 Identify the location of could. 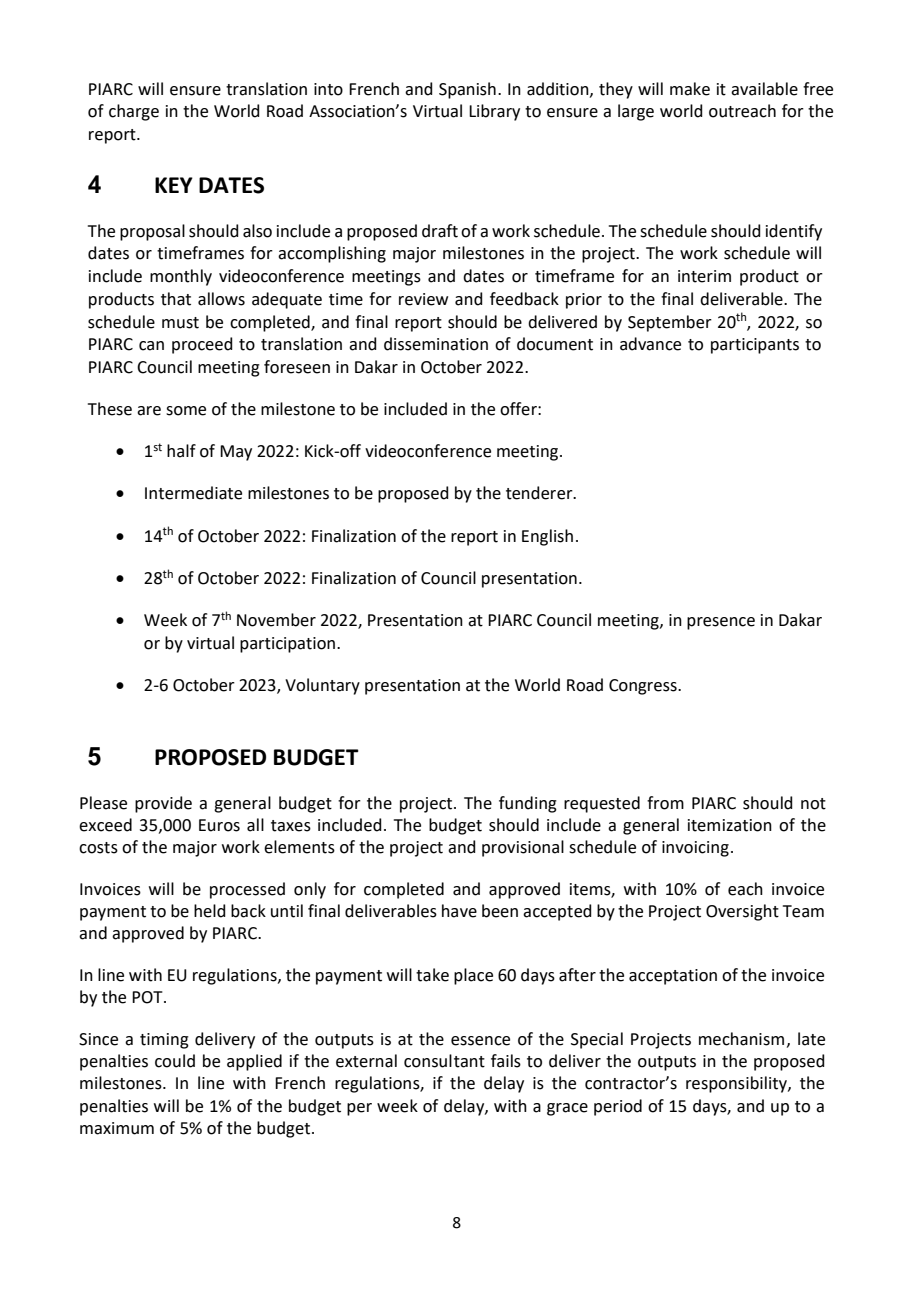
(175, 1061).
